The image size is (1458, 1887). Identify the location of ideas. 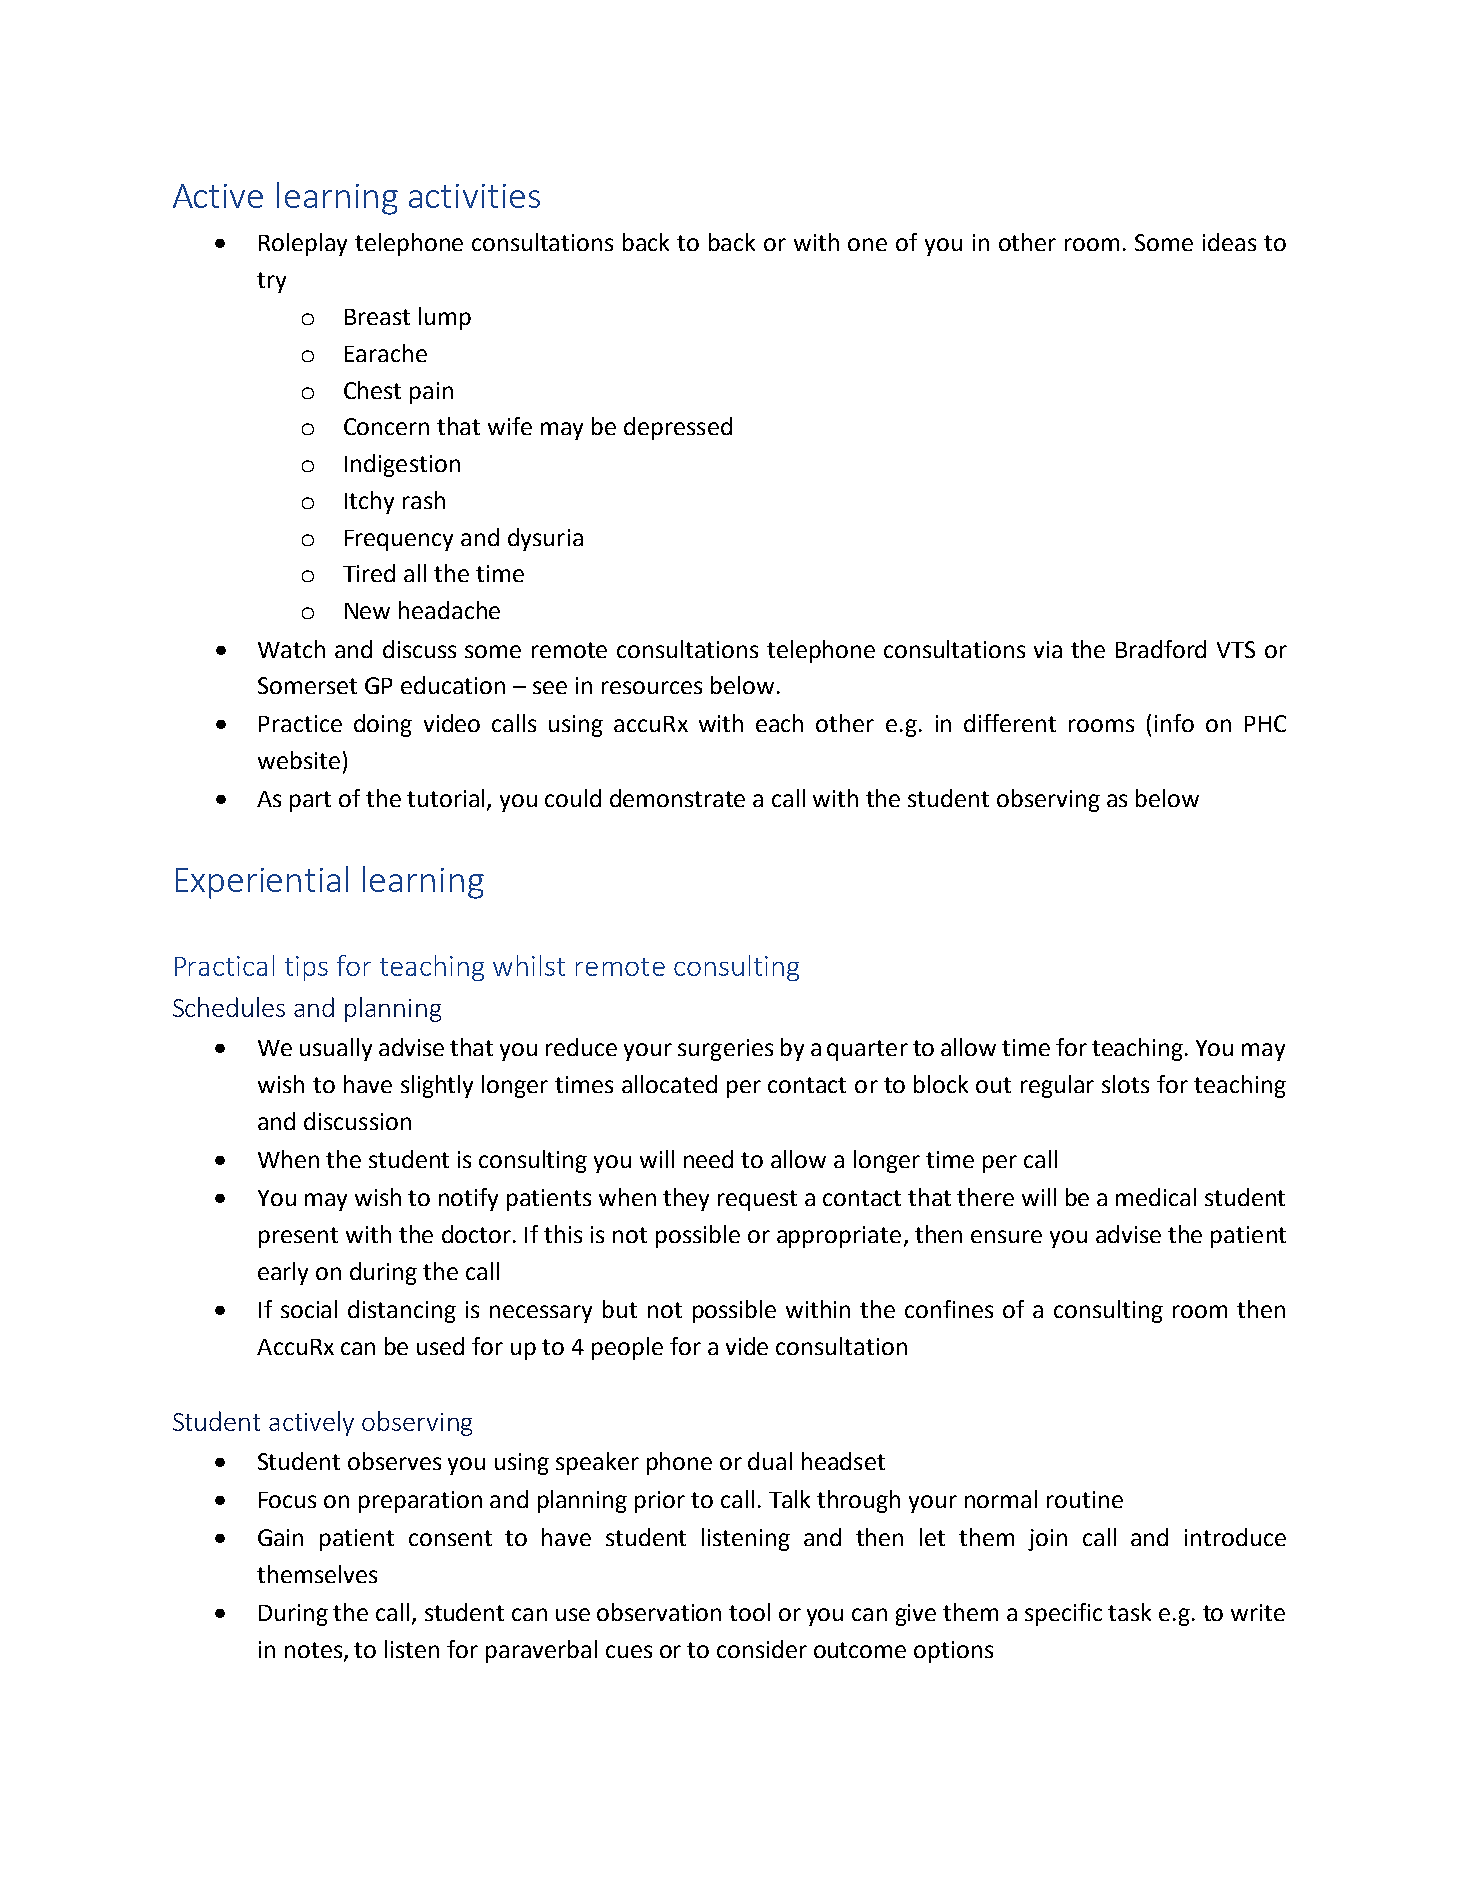
(1229, 242).
